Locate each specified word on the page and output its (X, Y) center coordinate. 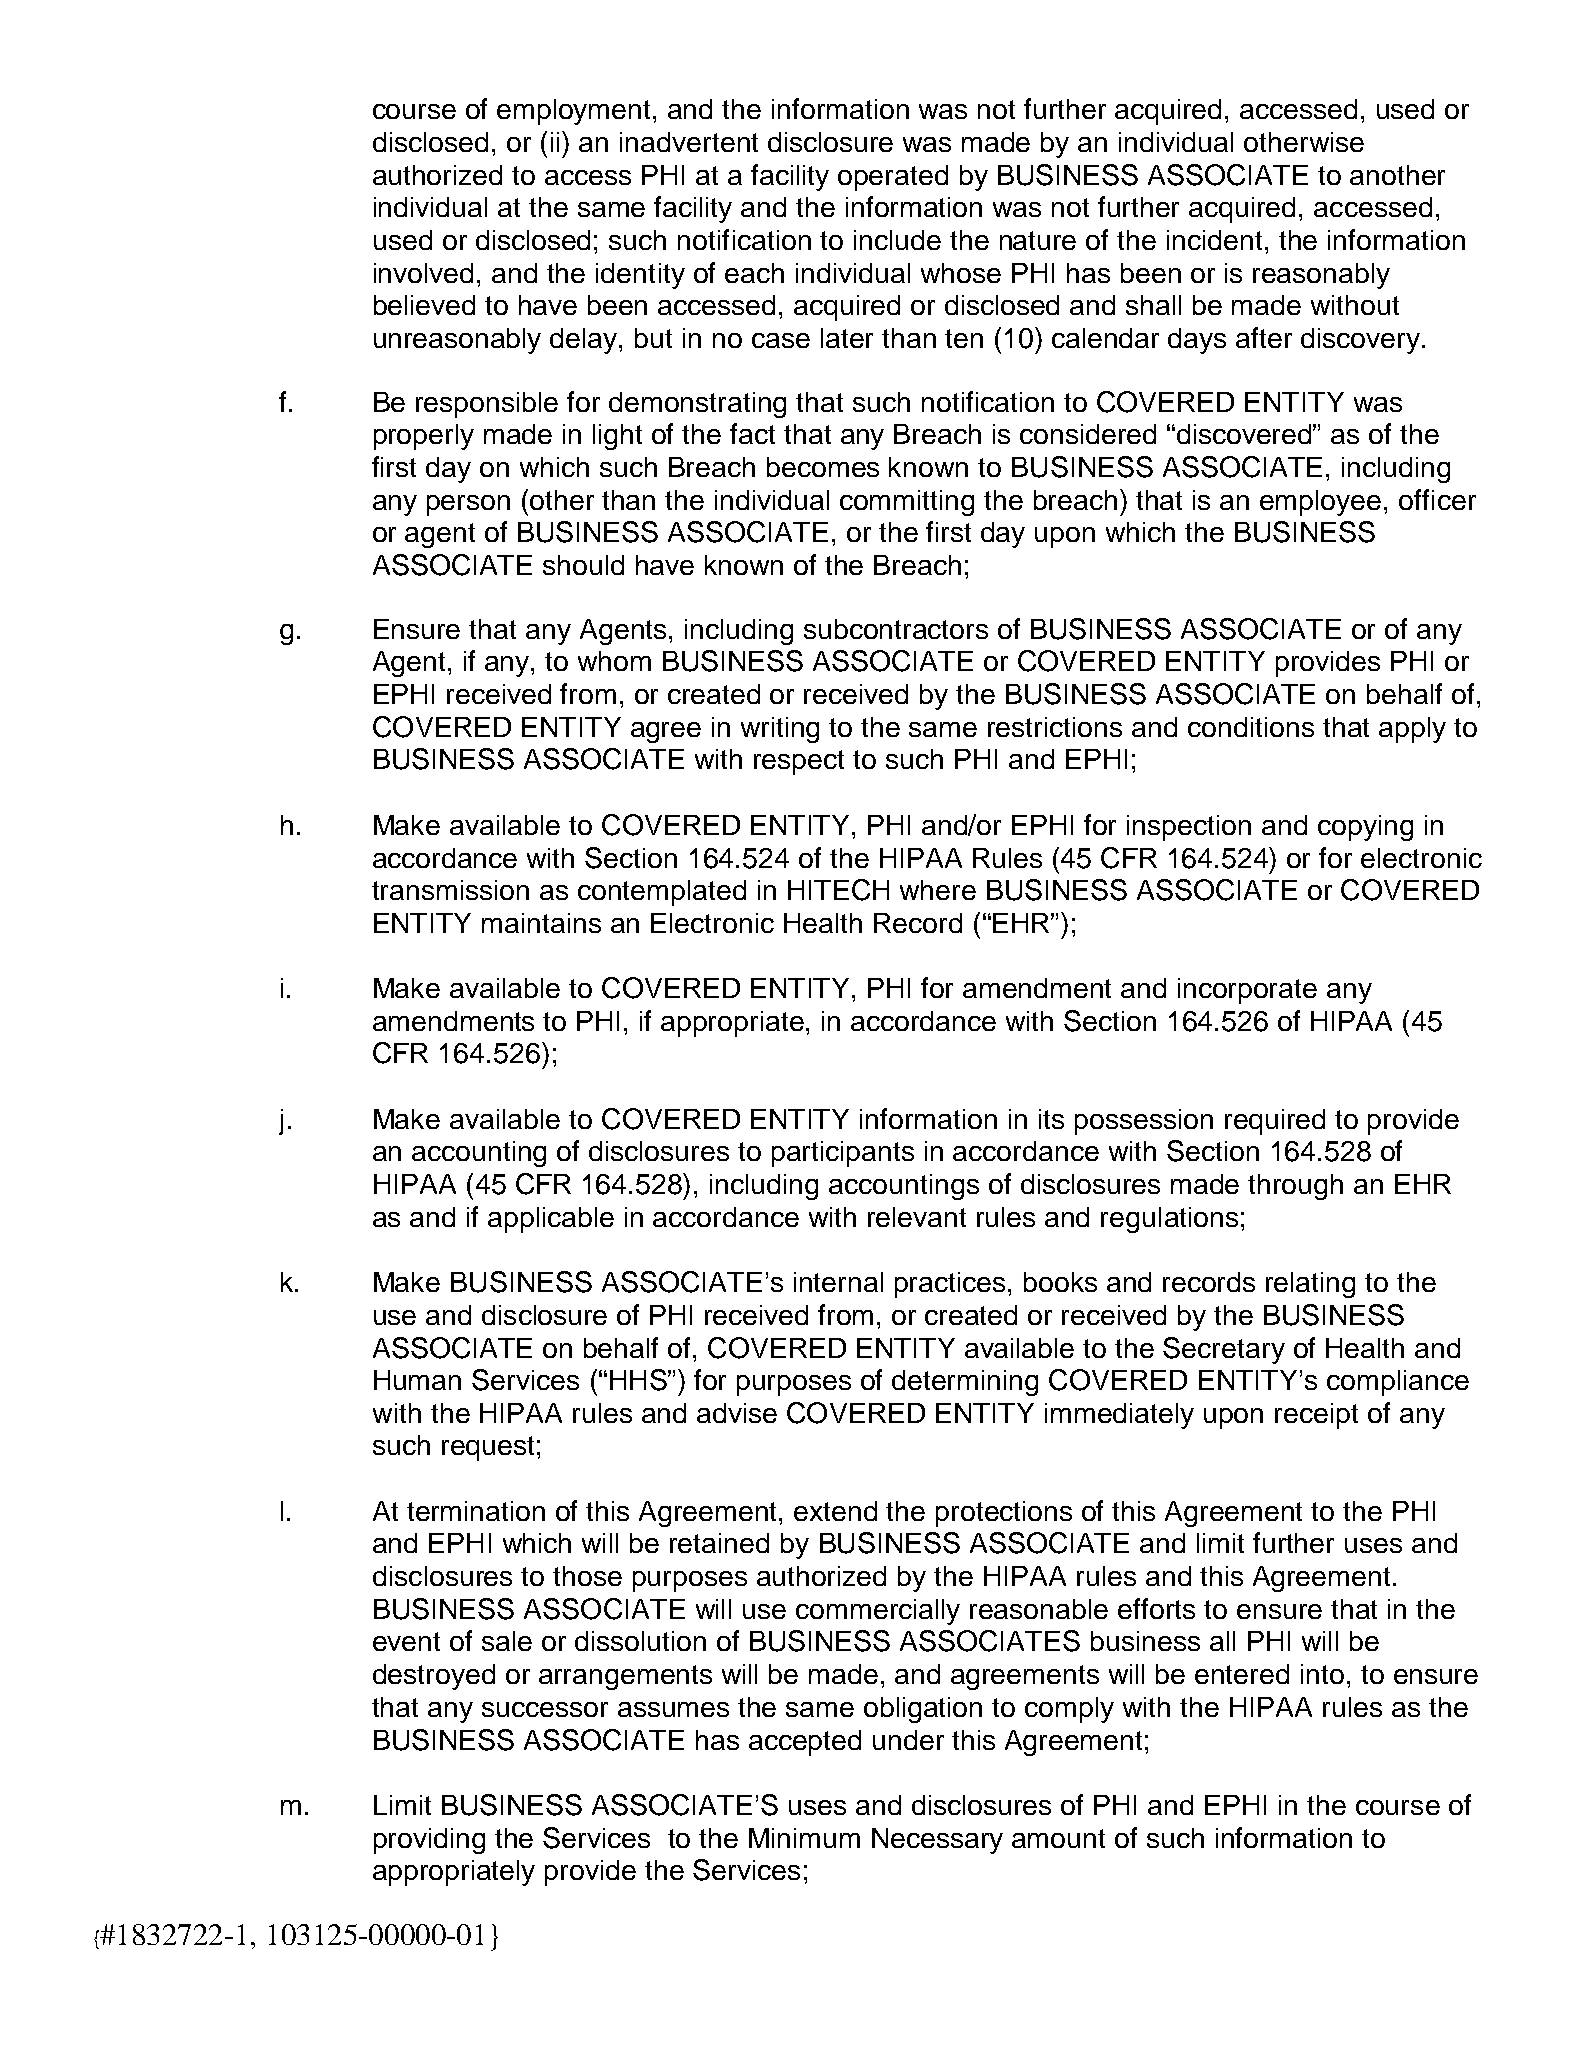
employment (575, 112)
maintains (541, 923)
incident (1214, 240)
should (583, 565)
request (488, 1448)
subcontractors (896, 629)
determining (965, 1383)
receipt (1316, 1416)
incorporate (1247, 991)
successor (545, 1709)
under (908, 1740)
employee (1320, 503)
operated (893, 178)
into (1322, 1674)
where (938, 890)
